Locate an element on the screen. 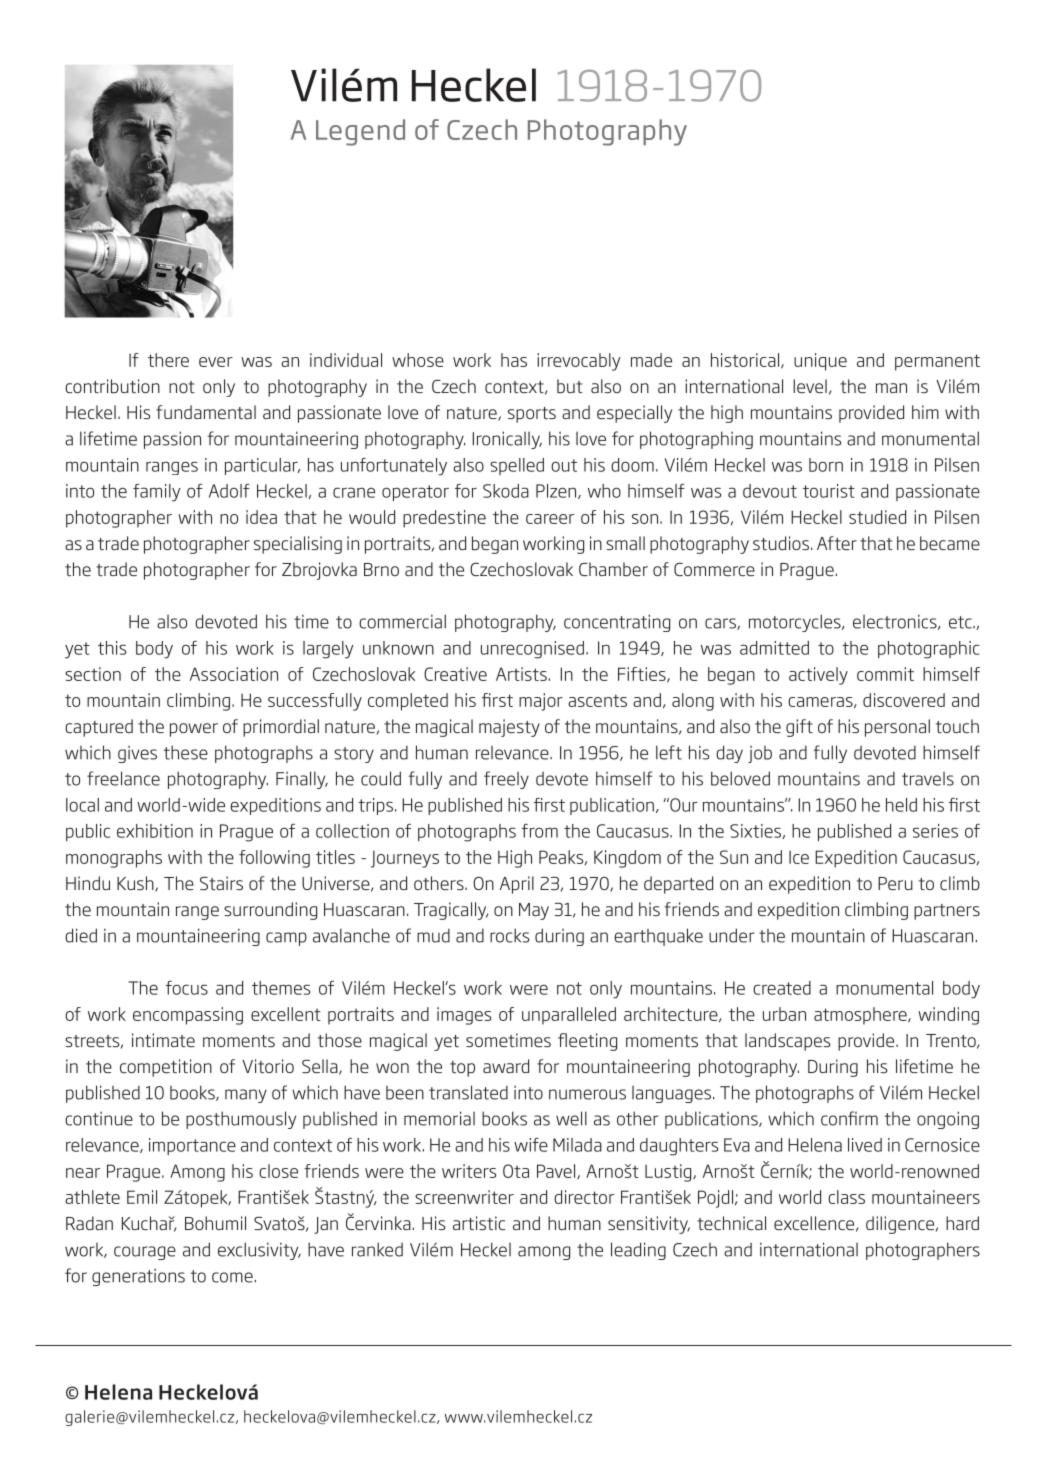 Image resolution: width=1045 pixels, height=1478 pixels. artistic is located at coordinates (479, 1223).
